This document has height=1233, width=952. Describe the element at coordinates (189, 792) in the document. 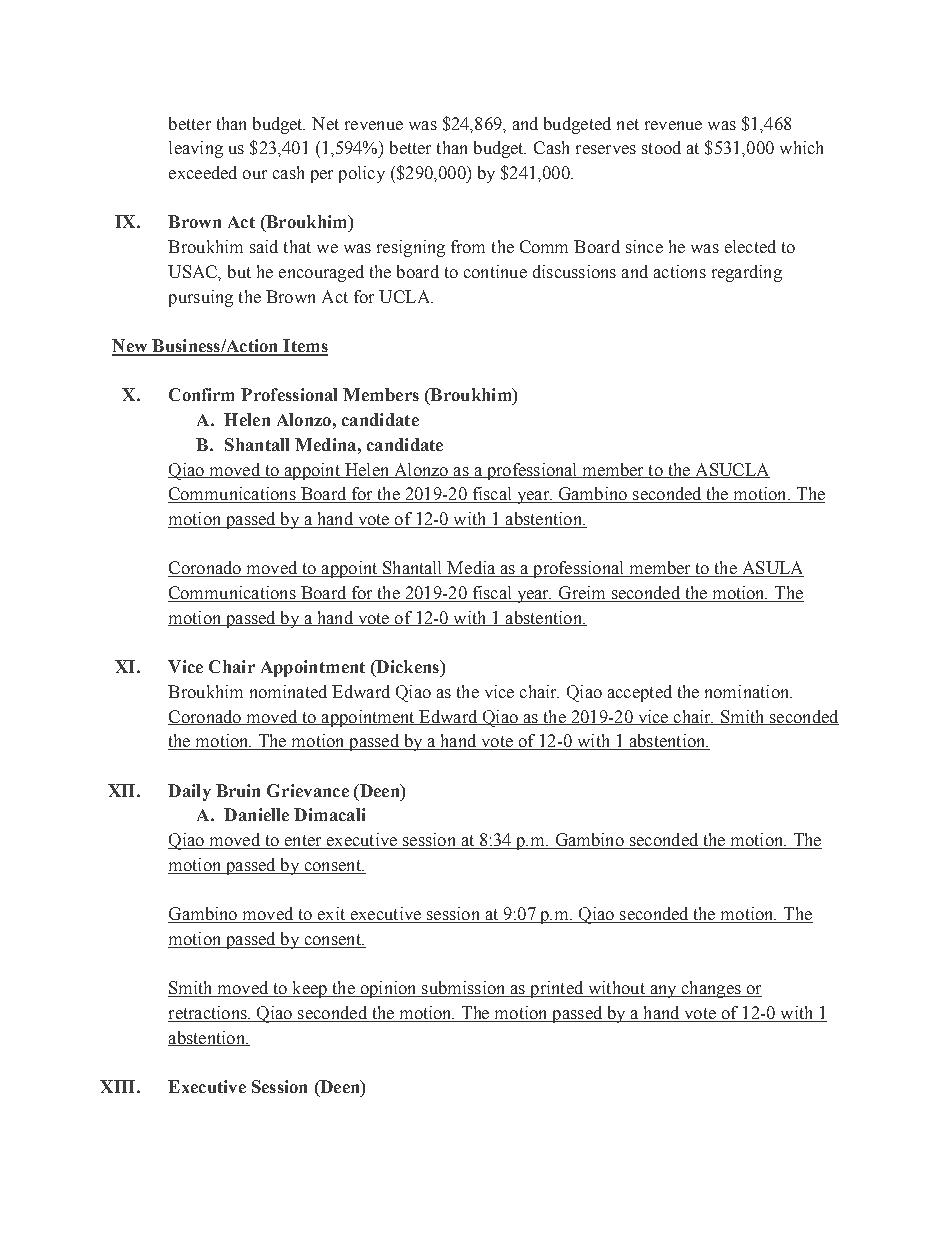

I see `Daily` at that location.
